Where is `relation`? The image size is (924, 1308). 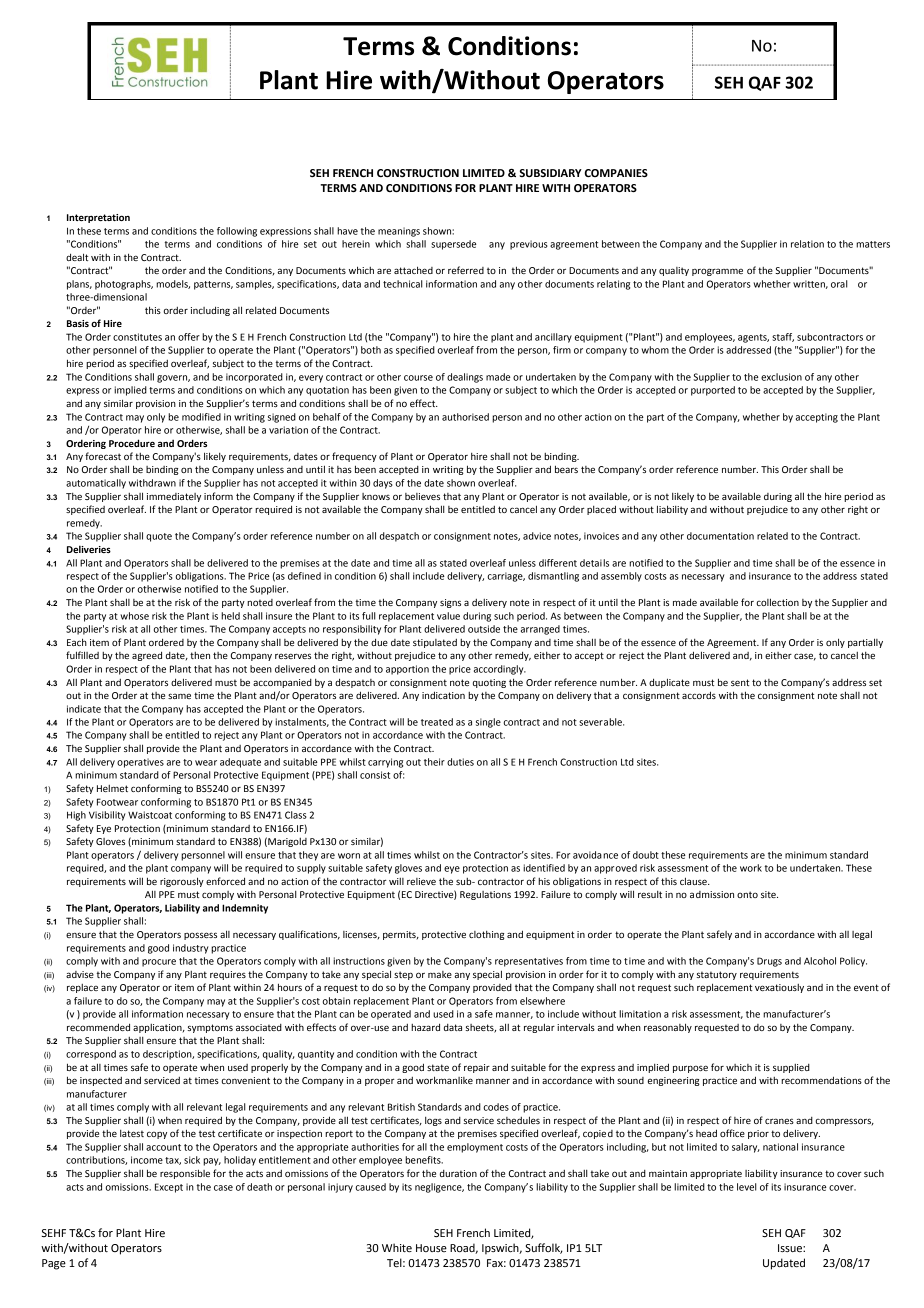
relation is located at coordinates (807, 244).
